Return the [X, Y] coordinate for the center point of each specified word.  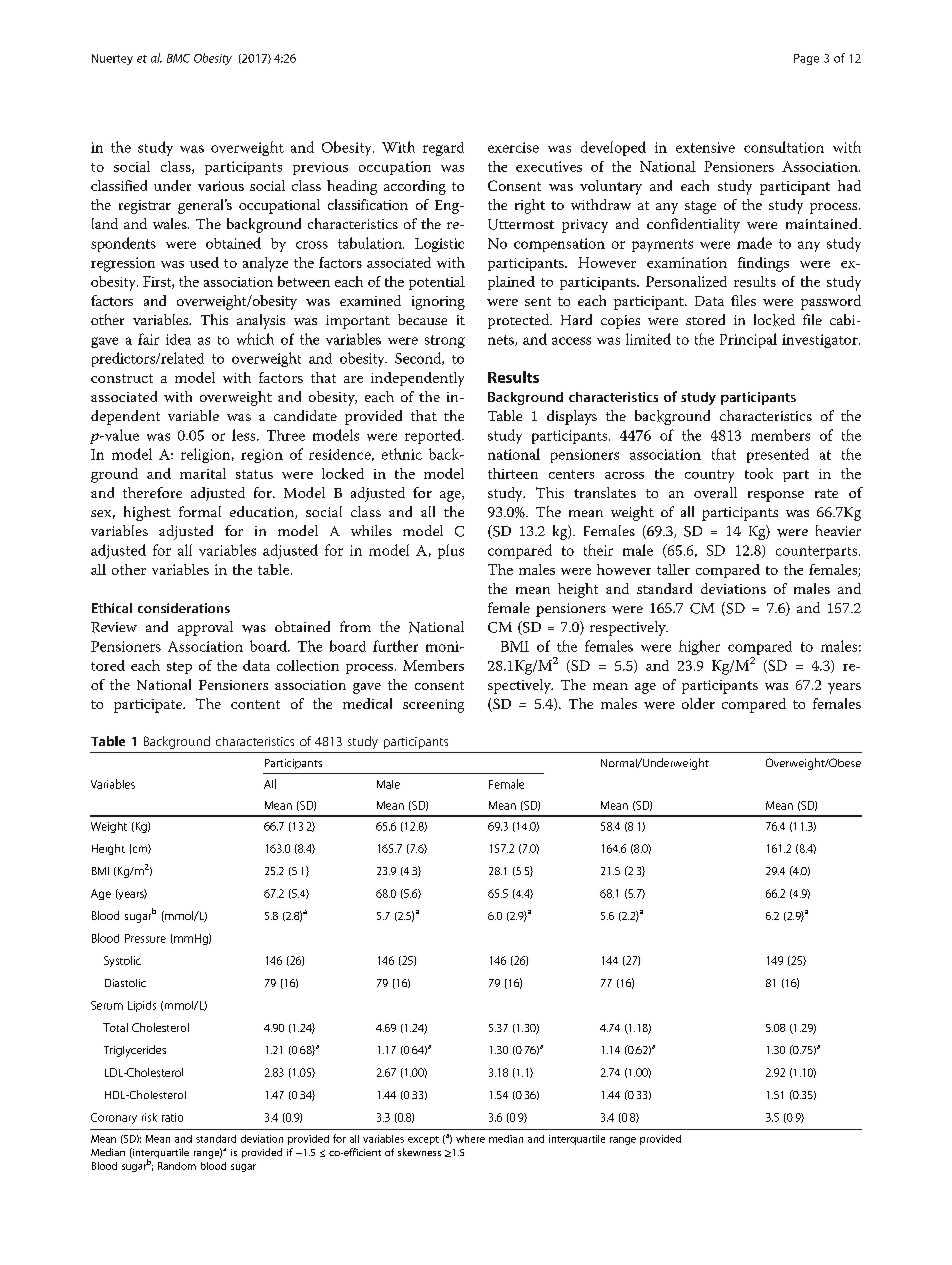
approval [205, 628]
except [423, 1140]
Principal [748, 340]
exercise [513, 147]
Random [177, 1166]
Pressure [145, 938]
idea [178, 339]
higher [699, 647]
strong [445, 341]
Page [806, 59]
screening [433, 706]
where [470, 1139]
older [698, 703]
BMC [178, 58]
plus [451, 551]
